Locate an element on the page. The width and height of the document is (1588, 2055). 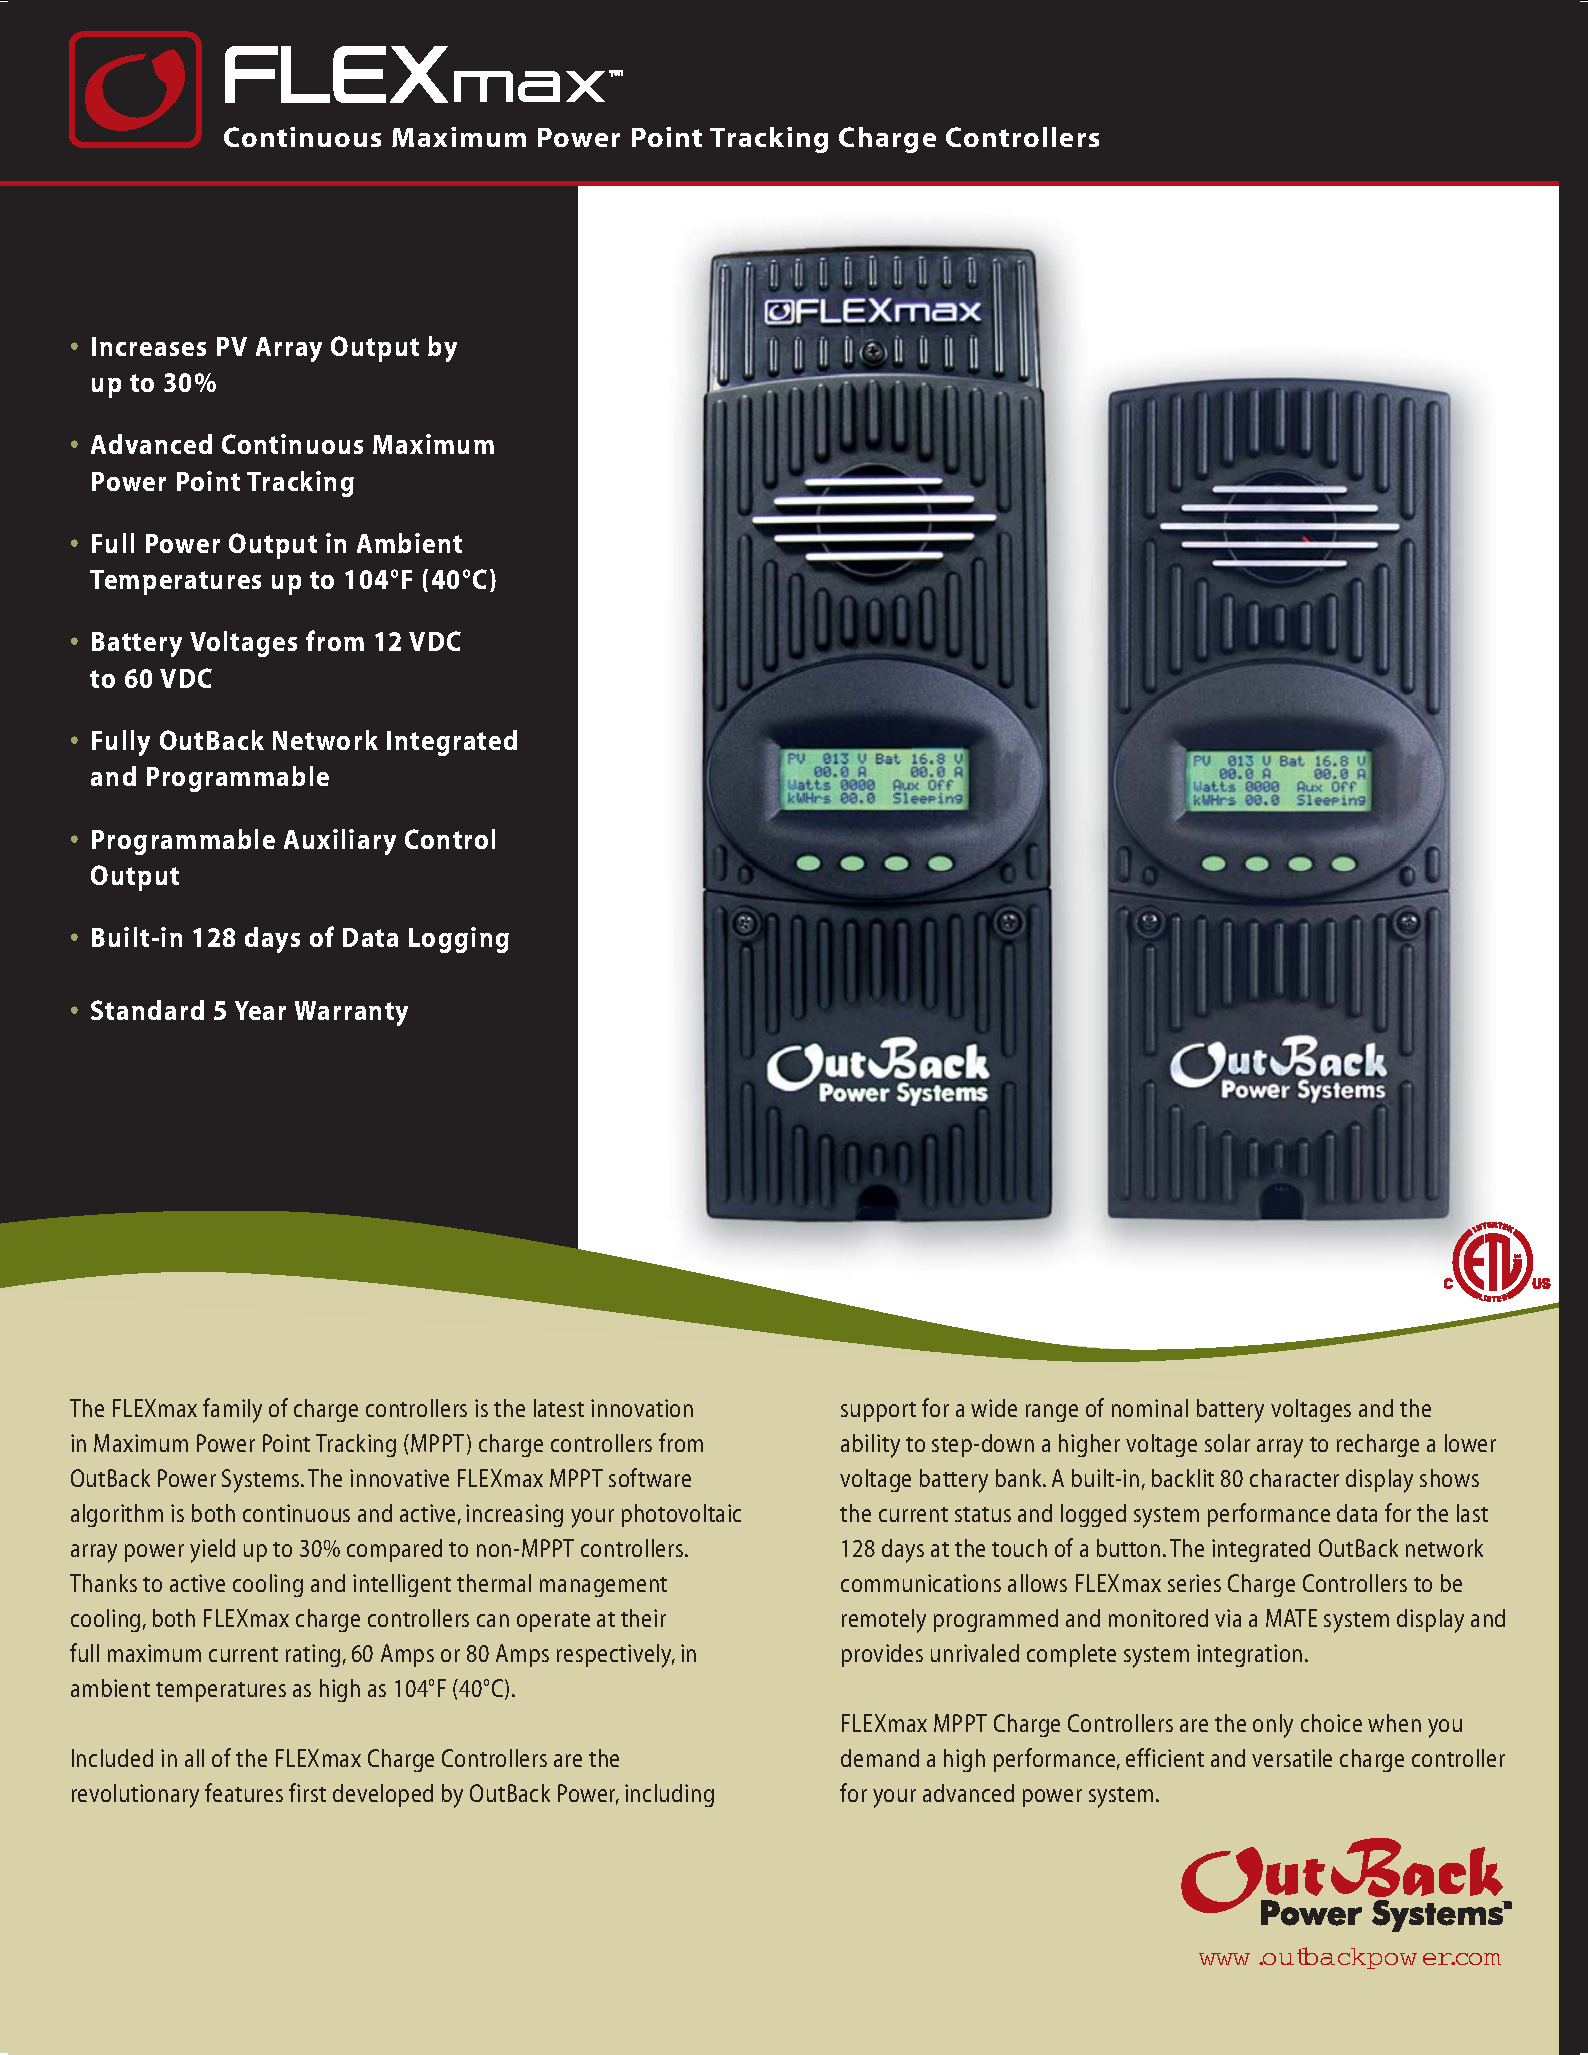
Warranty is located at coordinates (351, 1013).
